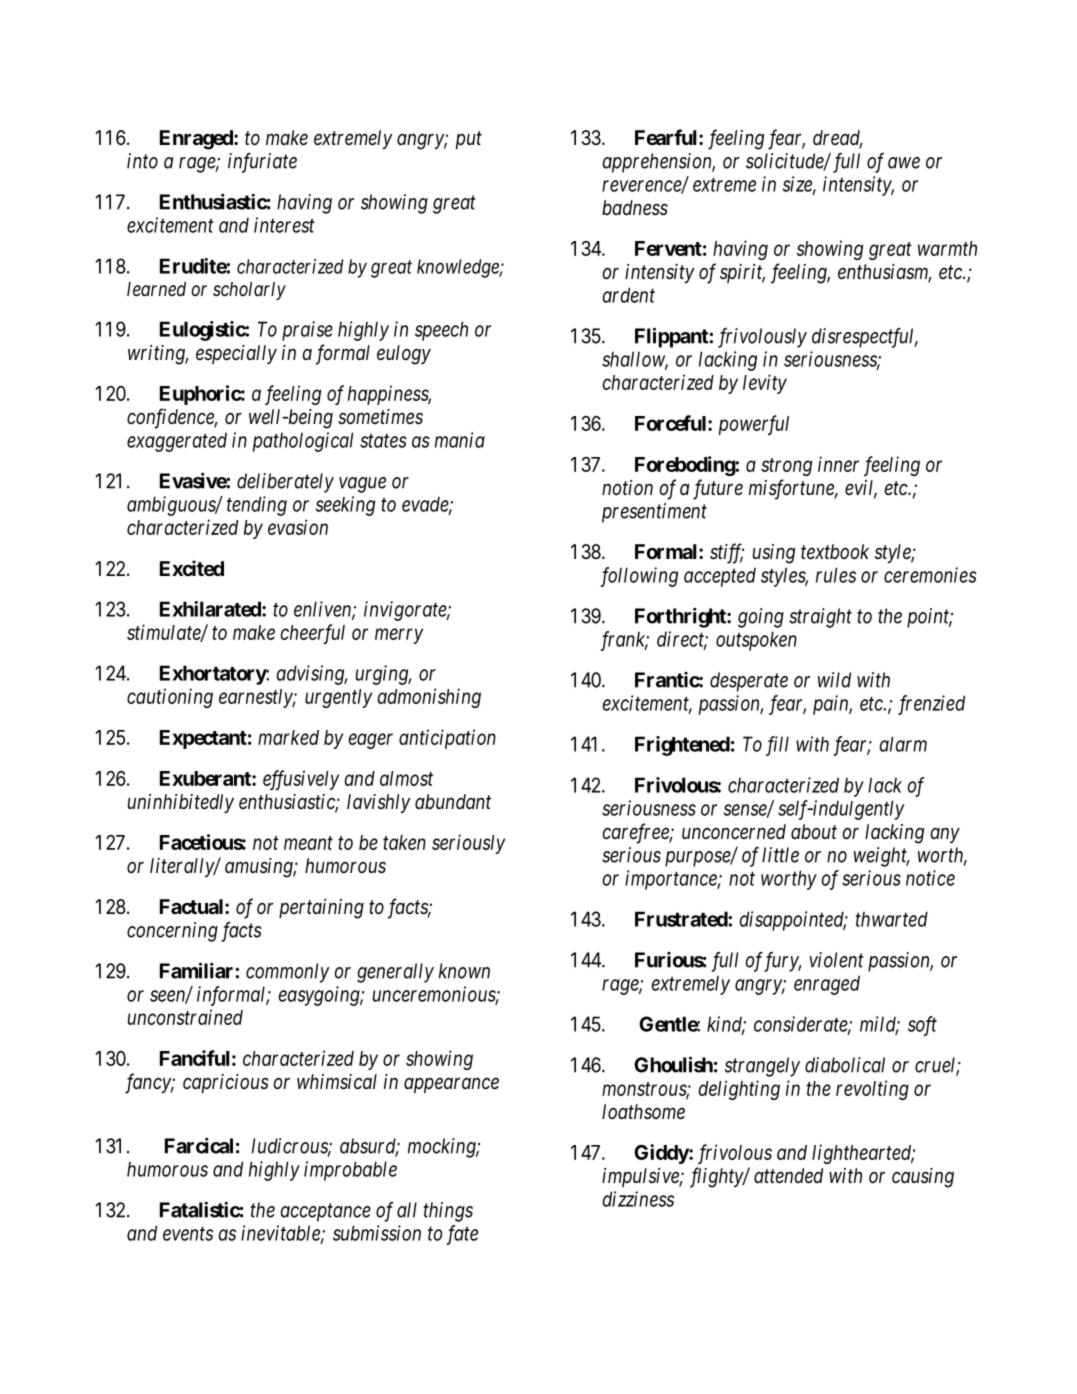  I want to click on wild, so click(834, 680).
